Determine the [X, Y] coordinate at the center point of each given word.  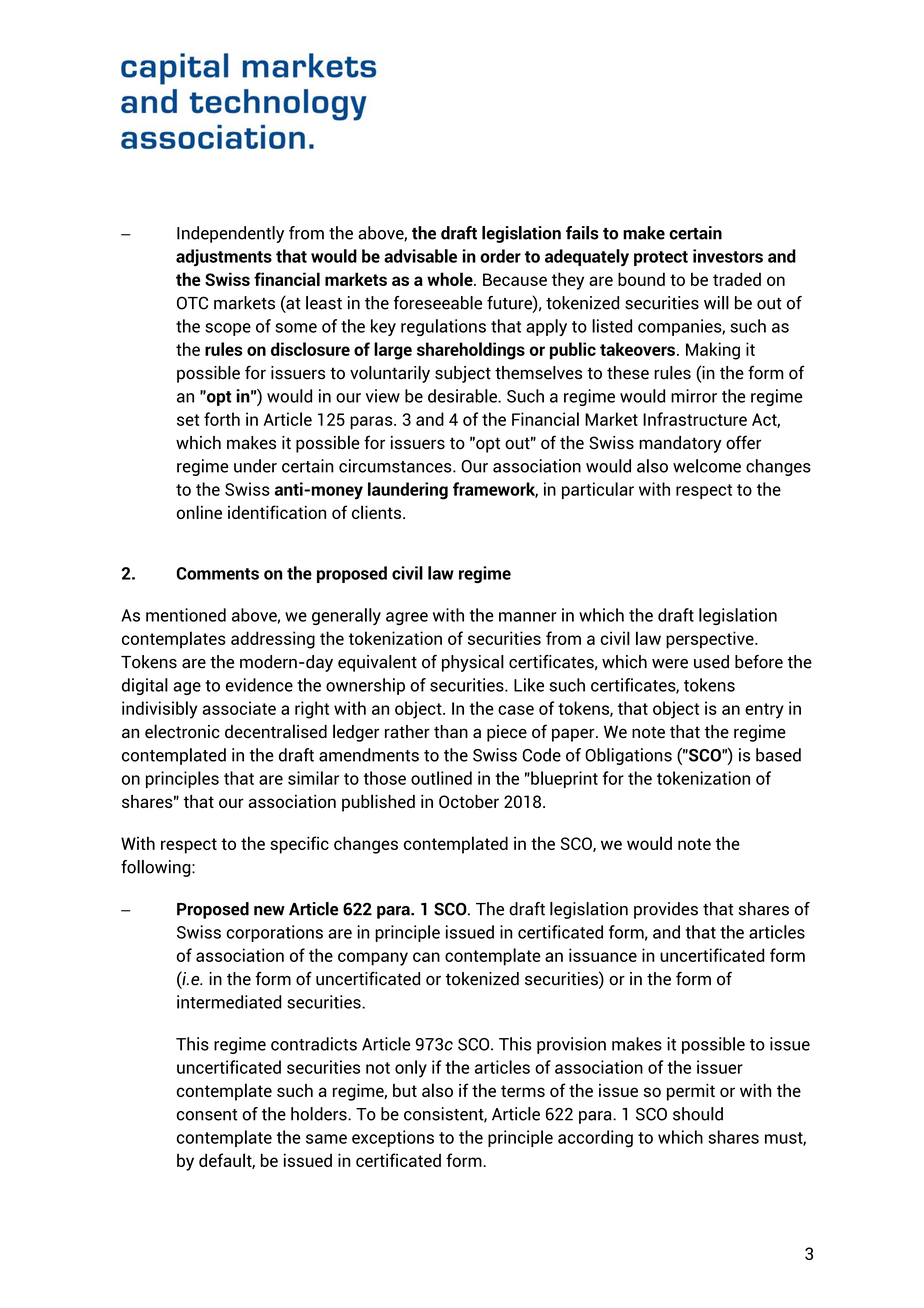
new [269, 911]
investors [728, 256]
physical [473, 663]
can [426, 957]
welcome [707, 466]
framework [495, 490]
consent [207, 1115]
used [711, 662]
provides [666, 910]
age [187, 688]
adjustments [224, 258]
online [199, 512]
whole [451, 279]
